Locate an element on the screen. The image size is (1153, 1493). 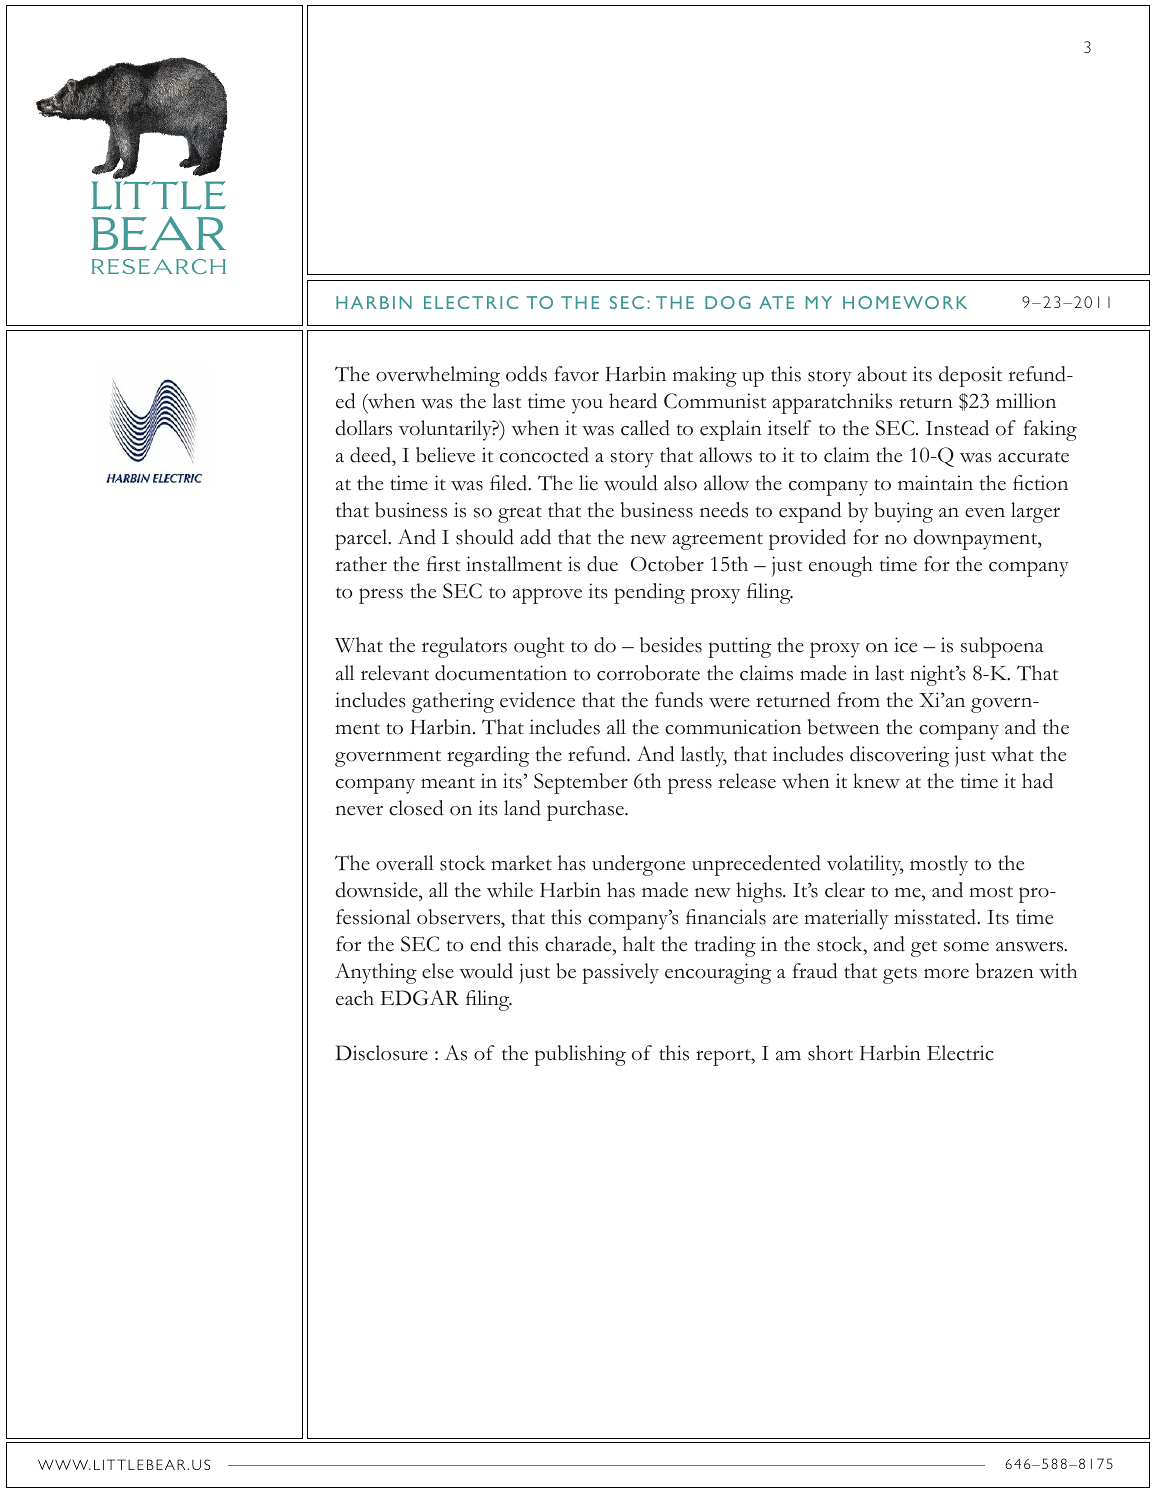
dollars is located at coordinates (364, 428).
